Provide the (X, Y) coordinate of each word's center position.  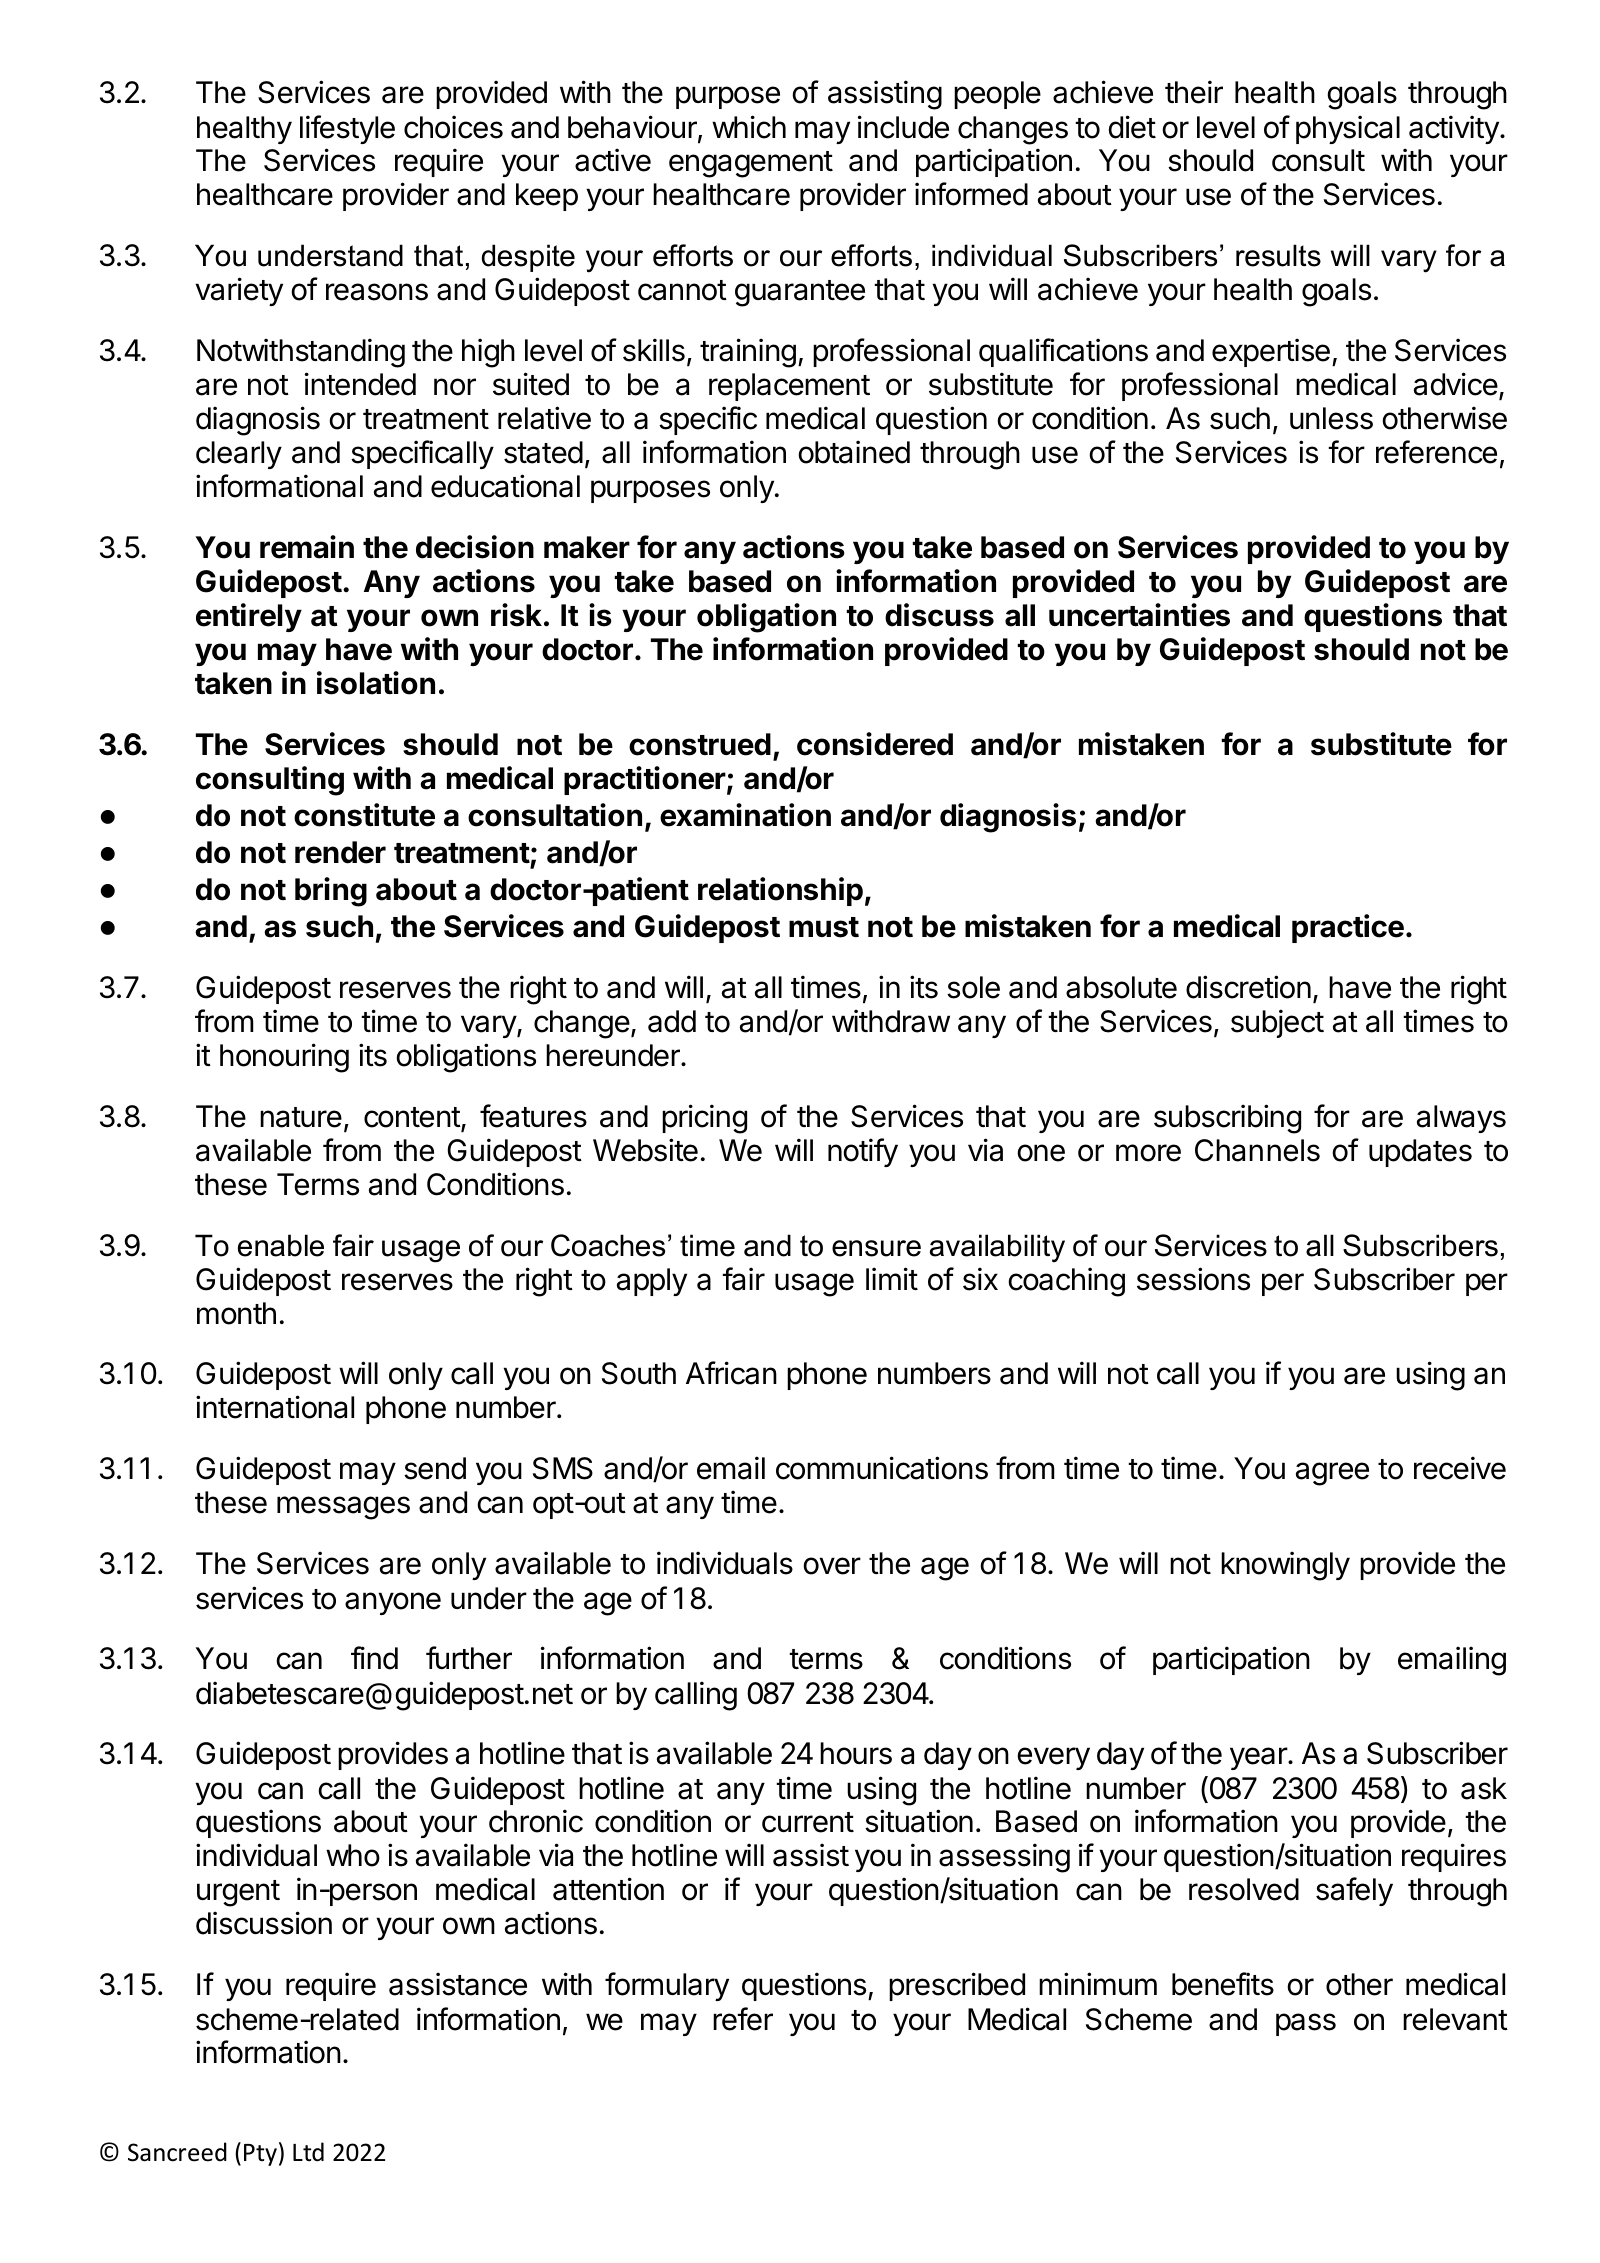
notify (863, 1152)
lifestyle (347, 129)
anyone (393, 1603)
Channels (1257, 1150)
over (832, 1566)
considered (875, 744)
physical (1348, 129)
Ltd (308, 2152)
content (412, 1117)
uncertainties (1139, 615)
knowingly (1285, 1566)
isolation (376, 683)
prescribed (957, 1986)
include (903, 127)
